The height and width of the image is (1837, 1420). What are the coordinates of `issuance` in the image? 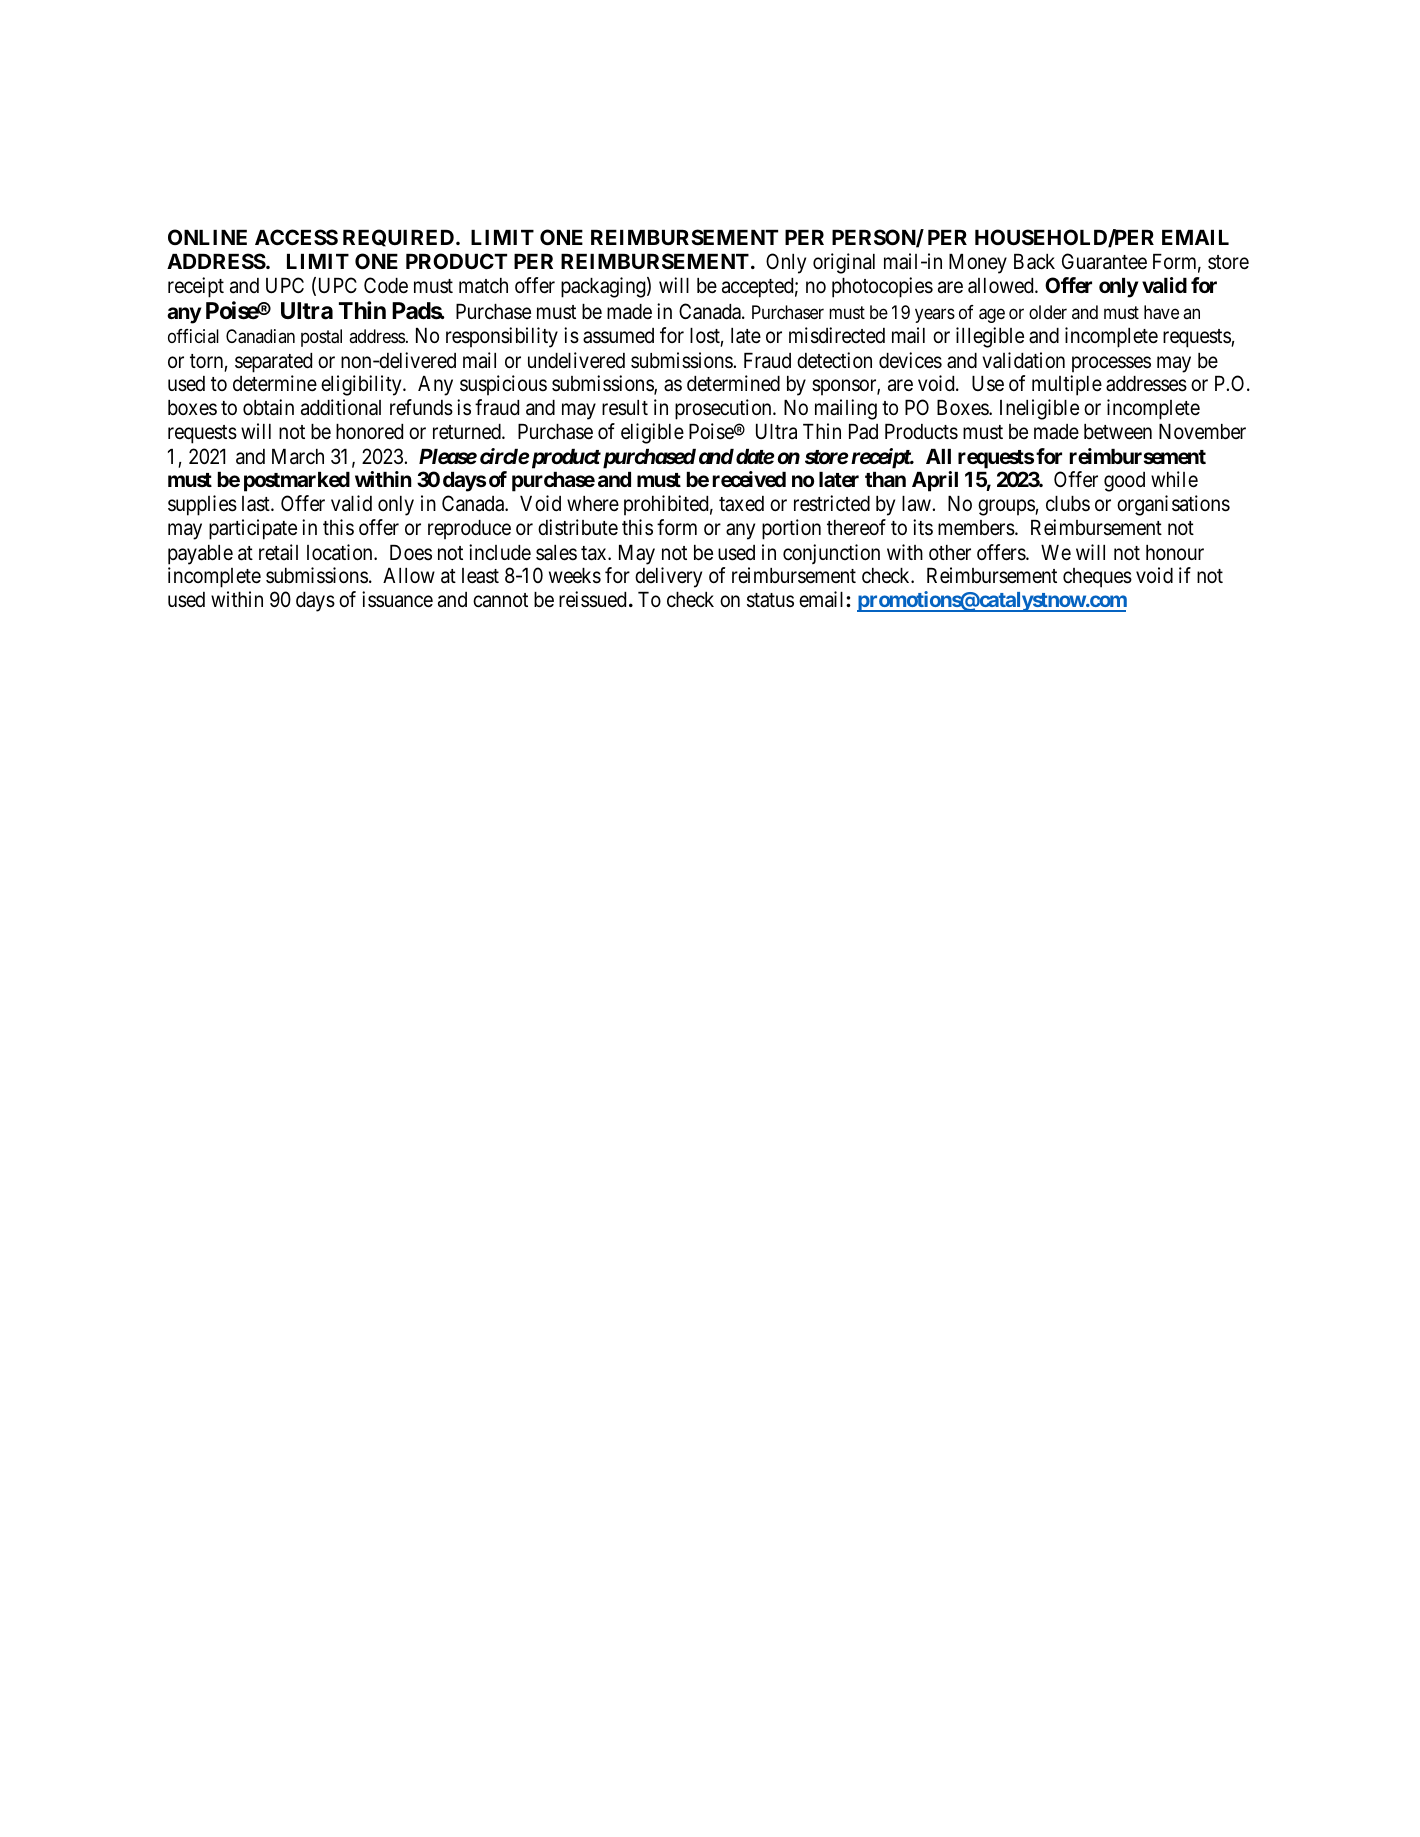 It's located at (397, 599).
